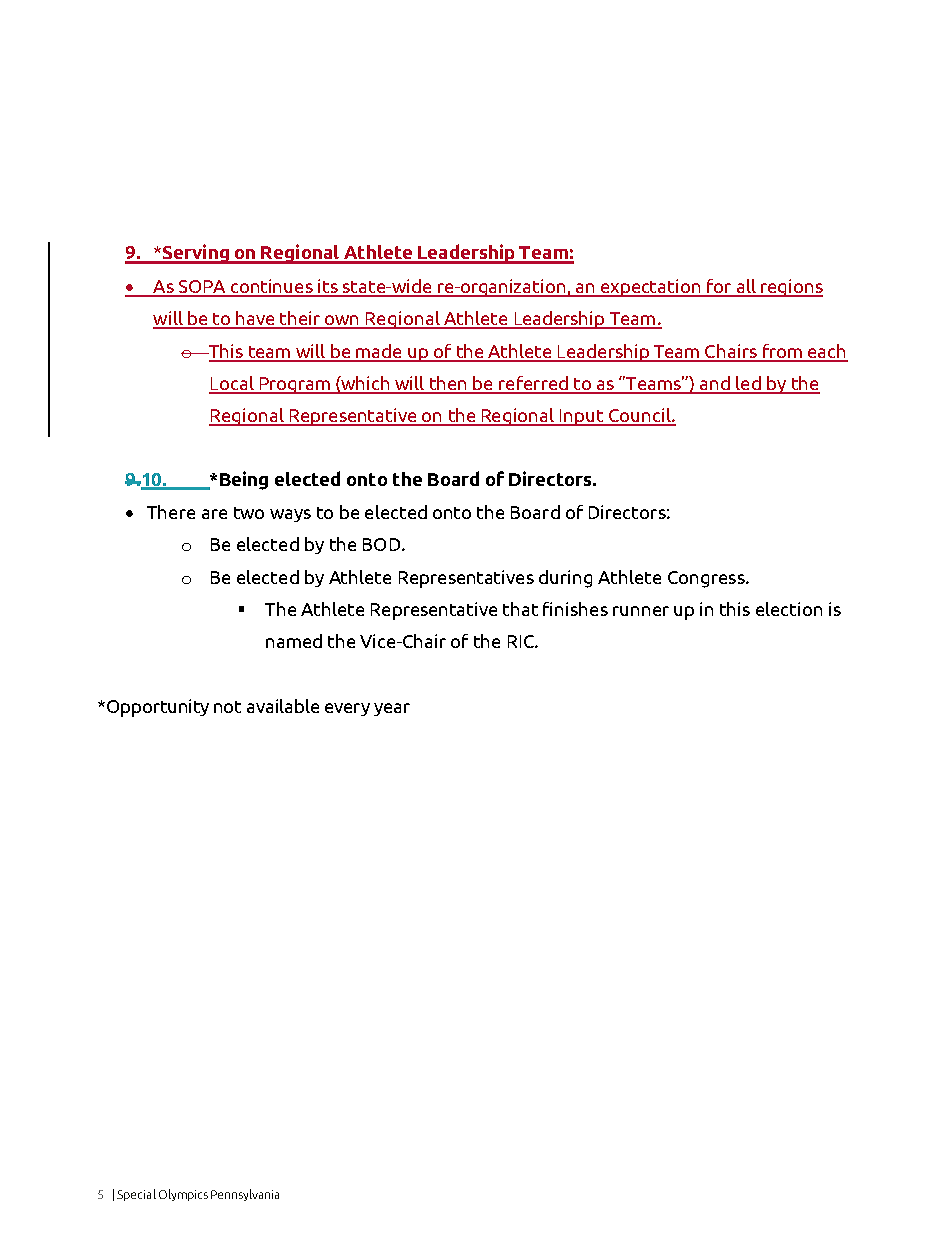 Image resolution: width=952 pixels, height=1233 pixels. What do you see at coordinates (342, 321) in the page?
I see `own` at bounding box center [342, 321].
